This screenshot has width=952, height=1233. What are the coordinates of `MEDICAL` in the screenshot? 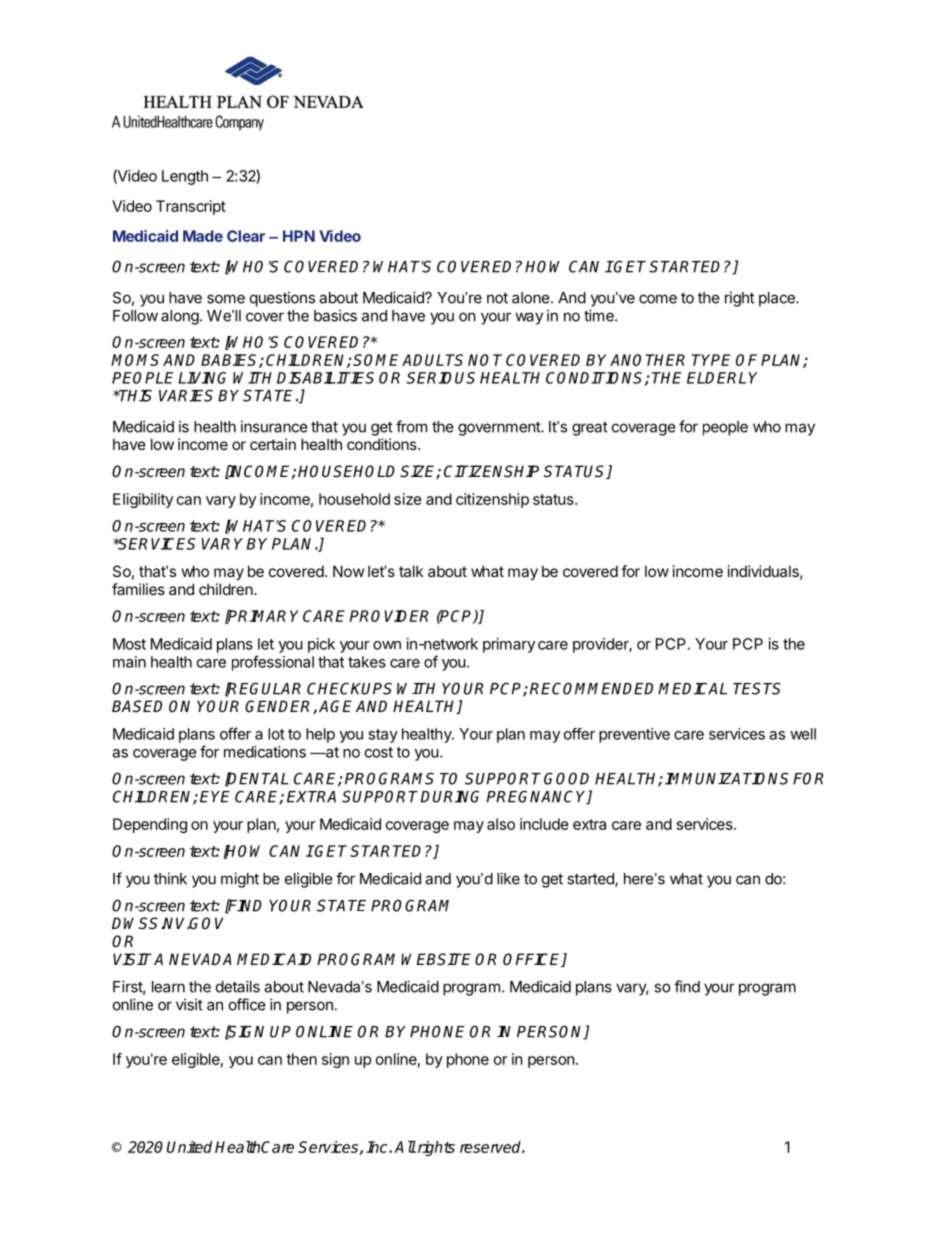 It's located at (692, 688).
